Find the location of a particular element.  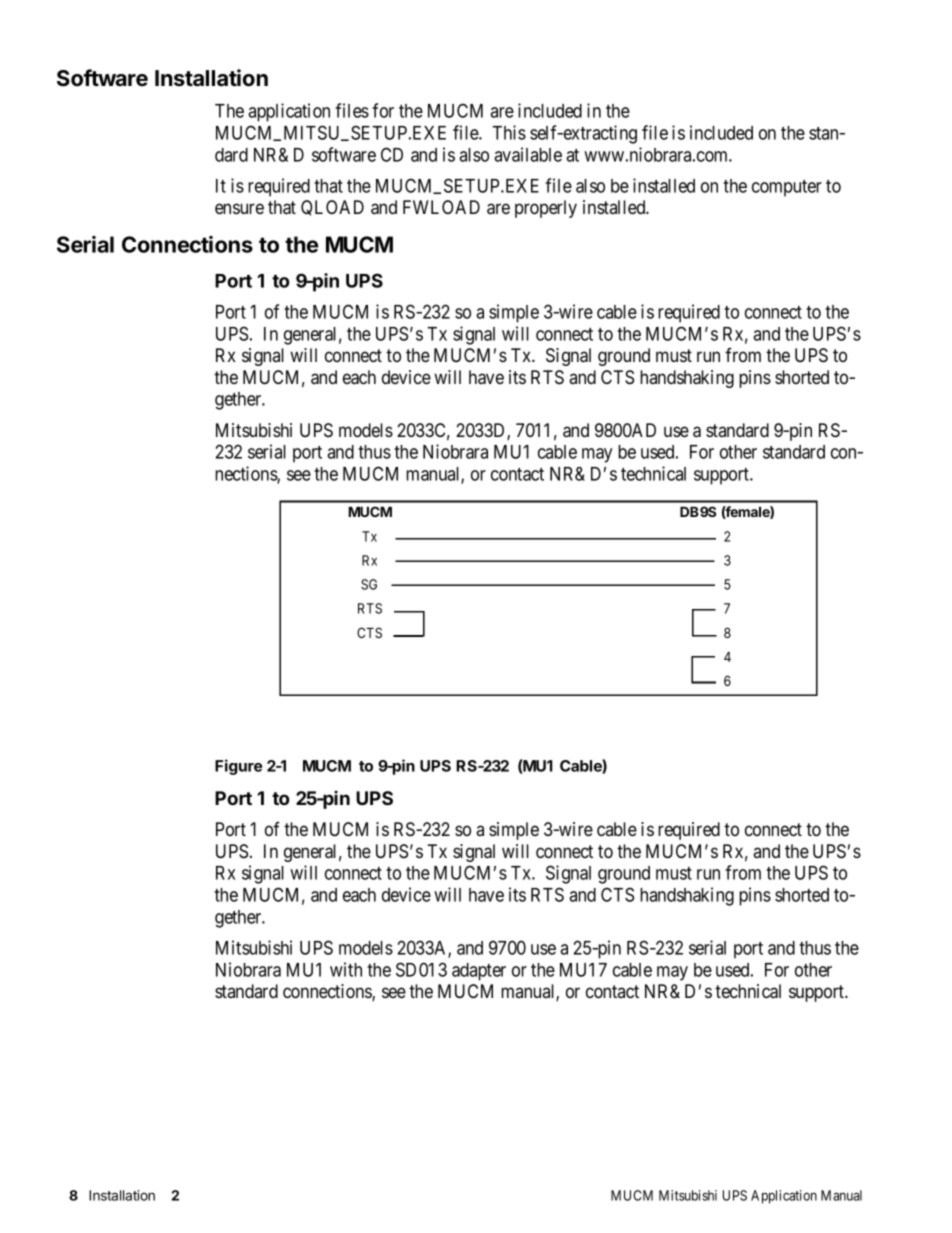

Figure is located at coordinates (238, 767).
